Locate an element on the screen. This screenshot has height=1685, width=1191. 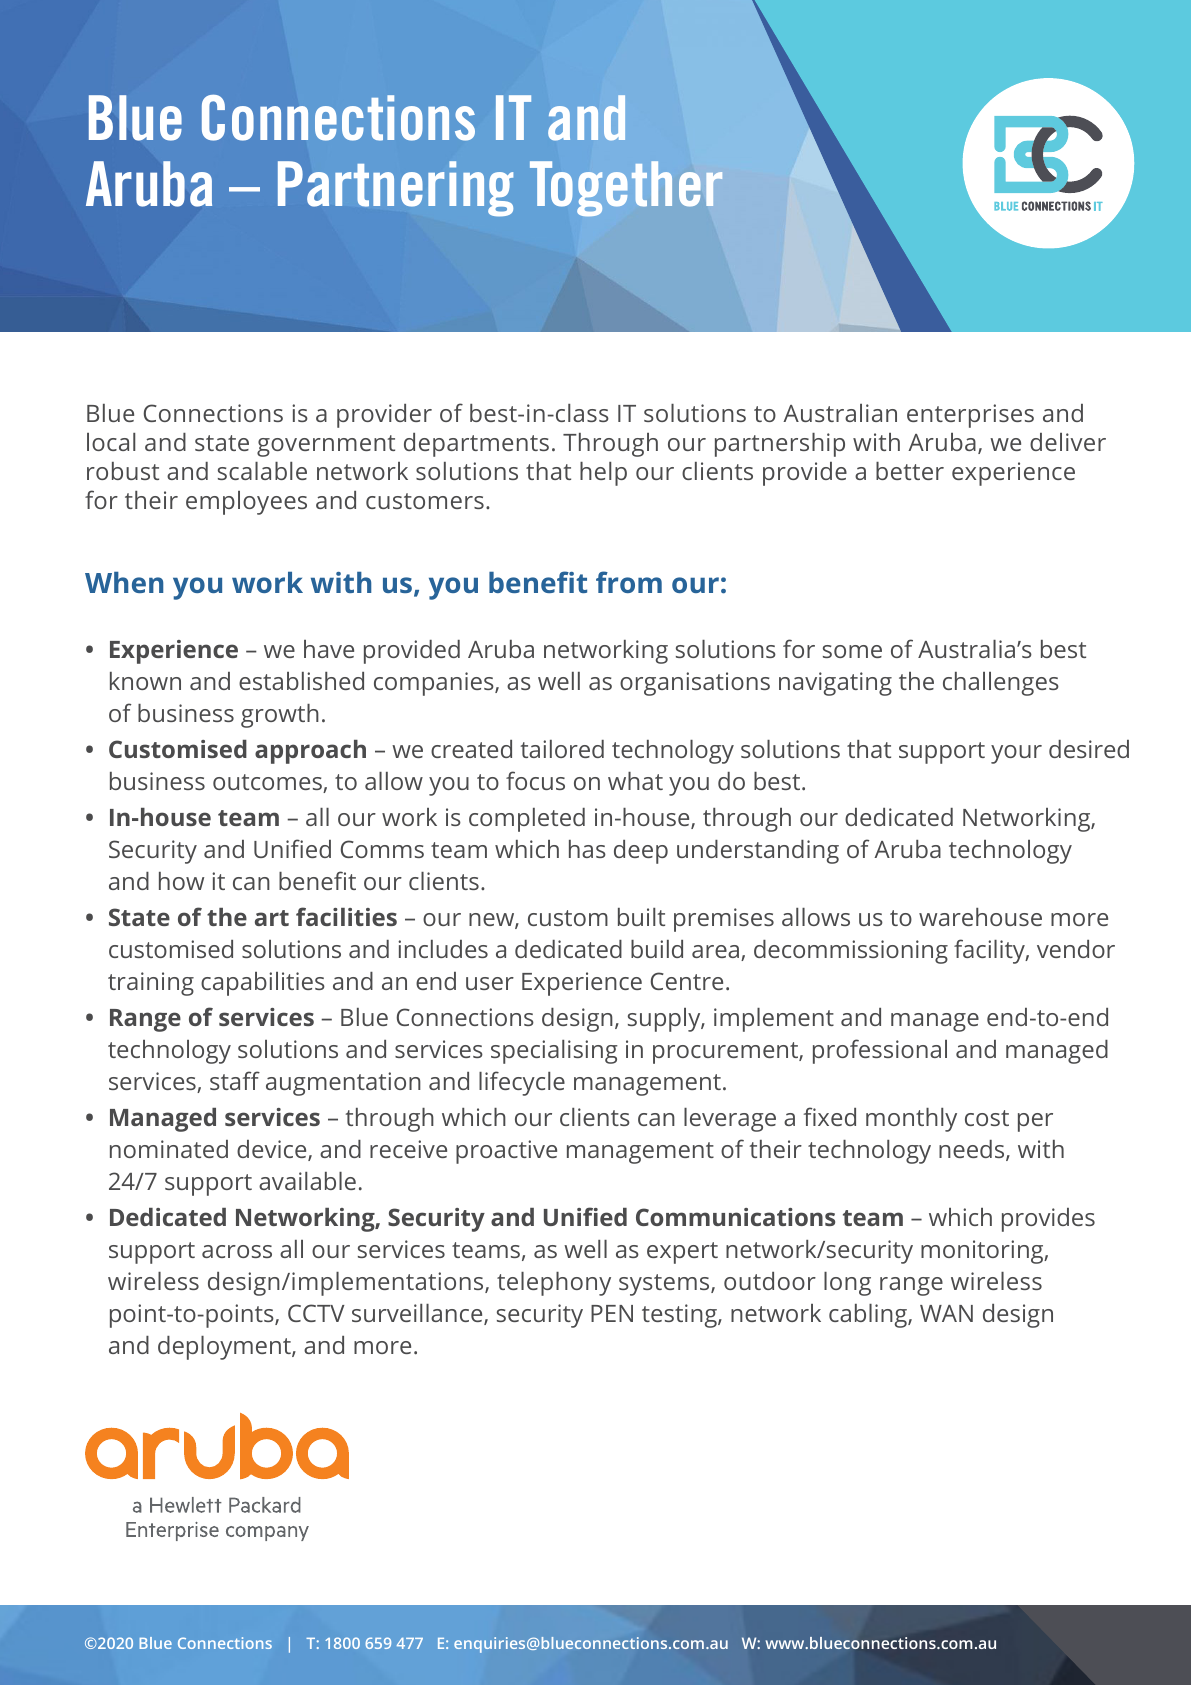
specialising is located at coordinates (554, 1052).
